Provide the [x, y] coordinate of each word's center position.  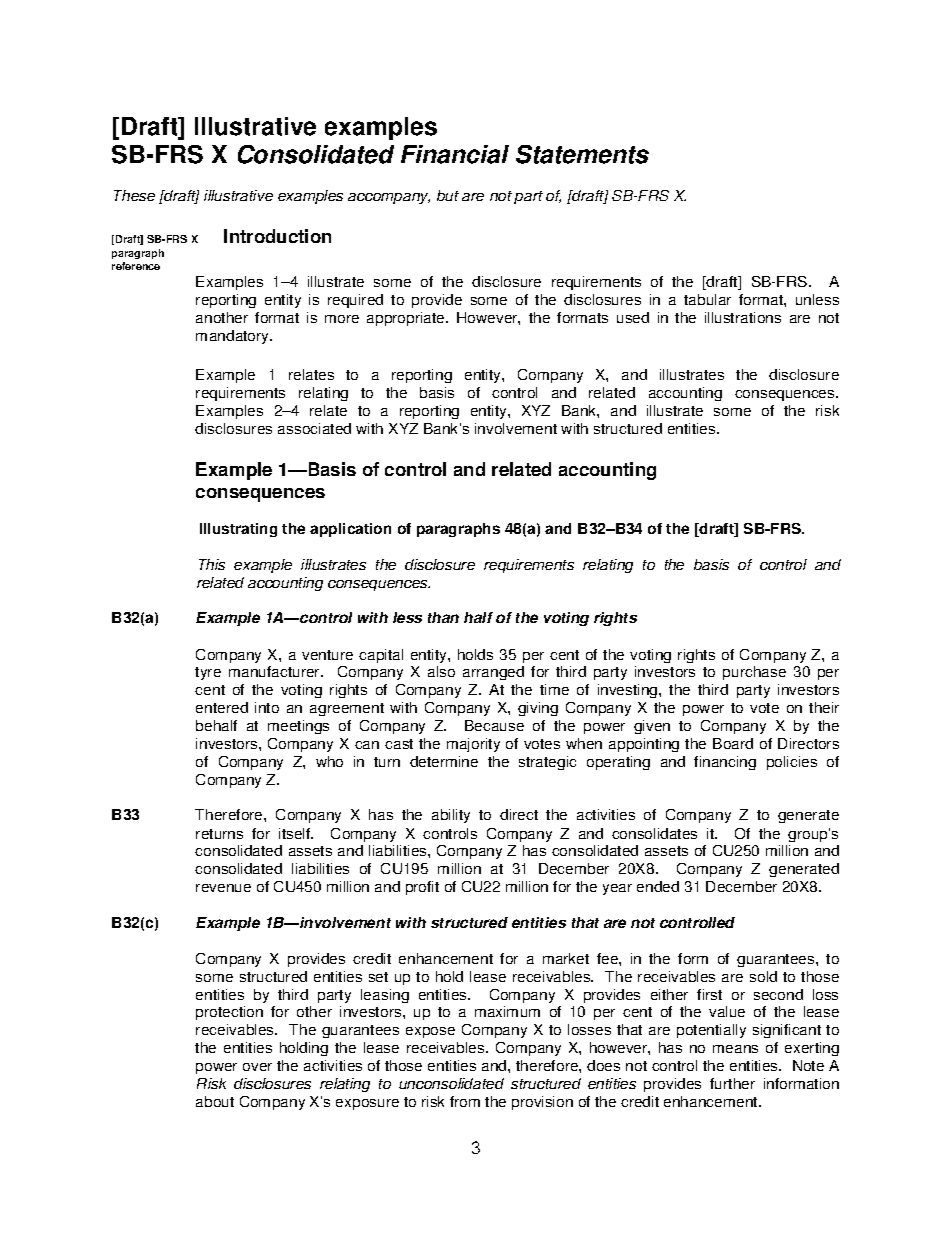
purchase [754, 673]
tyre [208, 673]
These [134, 195]
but [448, 195]
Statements [582, 154]
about [215, 1101]
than [443, 617]
